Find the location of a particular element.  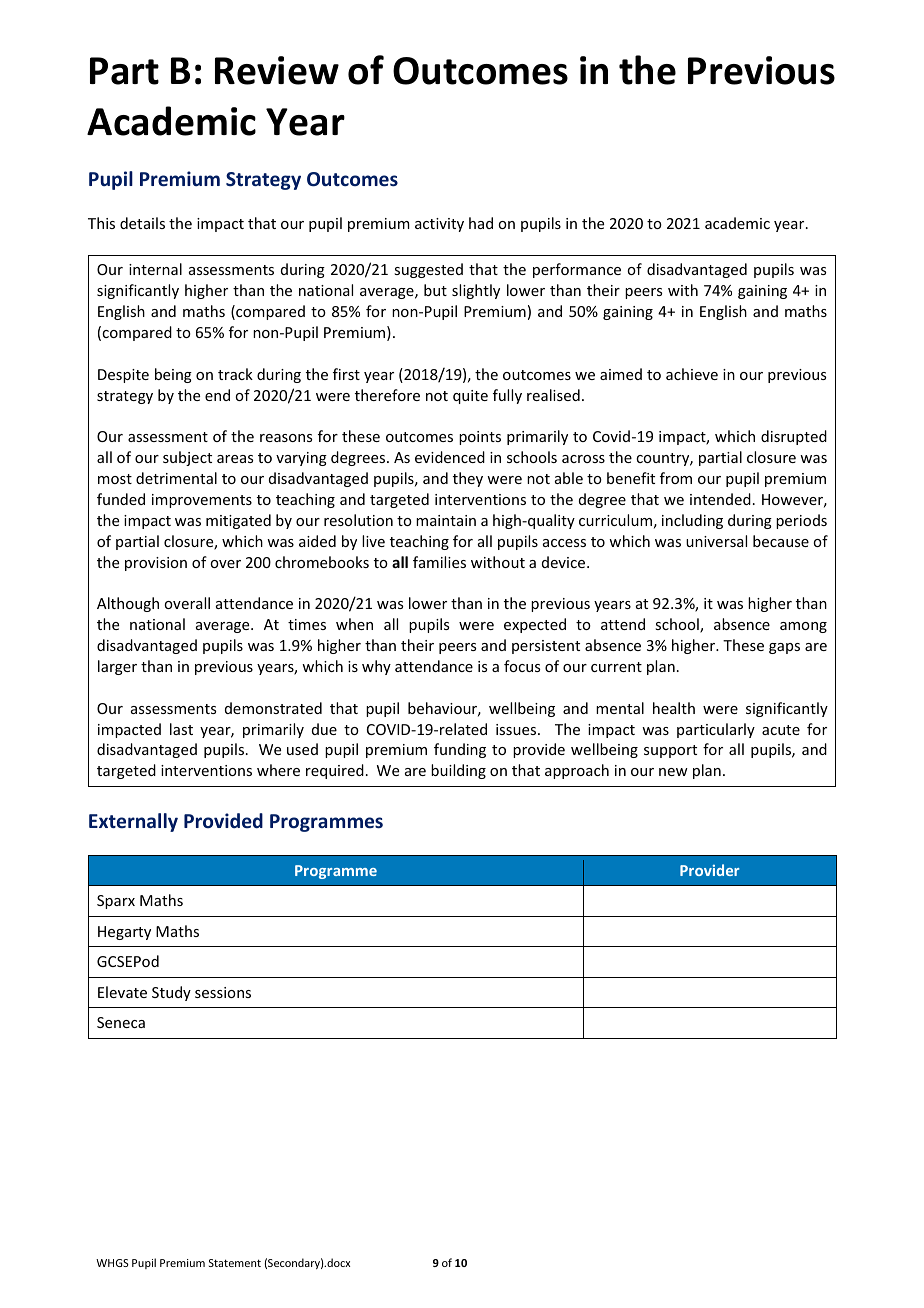

health is located at coordinates (674, 708).
